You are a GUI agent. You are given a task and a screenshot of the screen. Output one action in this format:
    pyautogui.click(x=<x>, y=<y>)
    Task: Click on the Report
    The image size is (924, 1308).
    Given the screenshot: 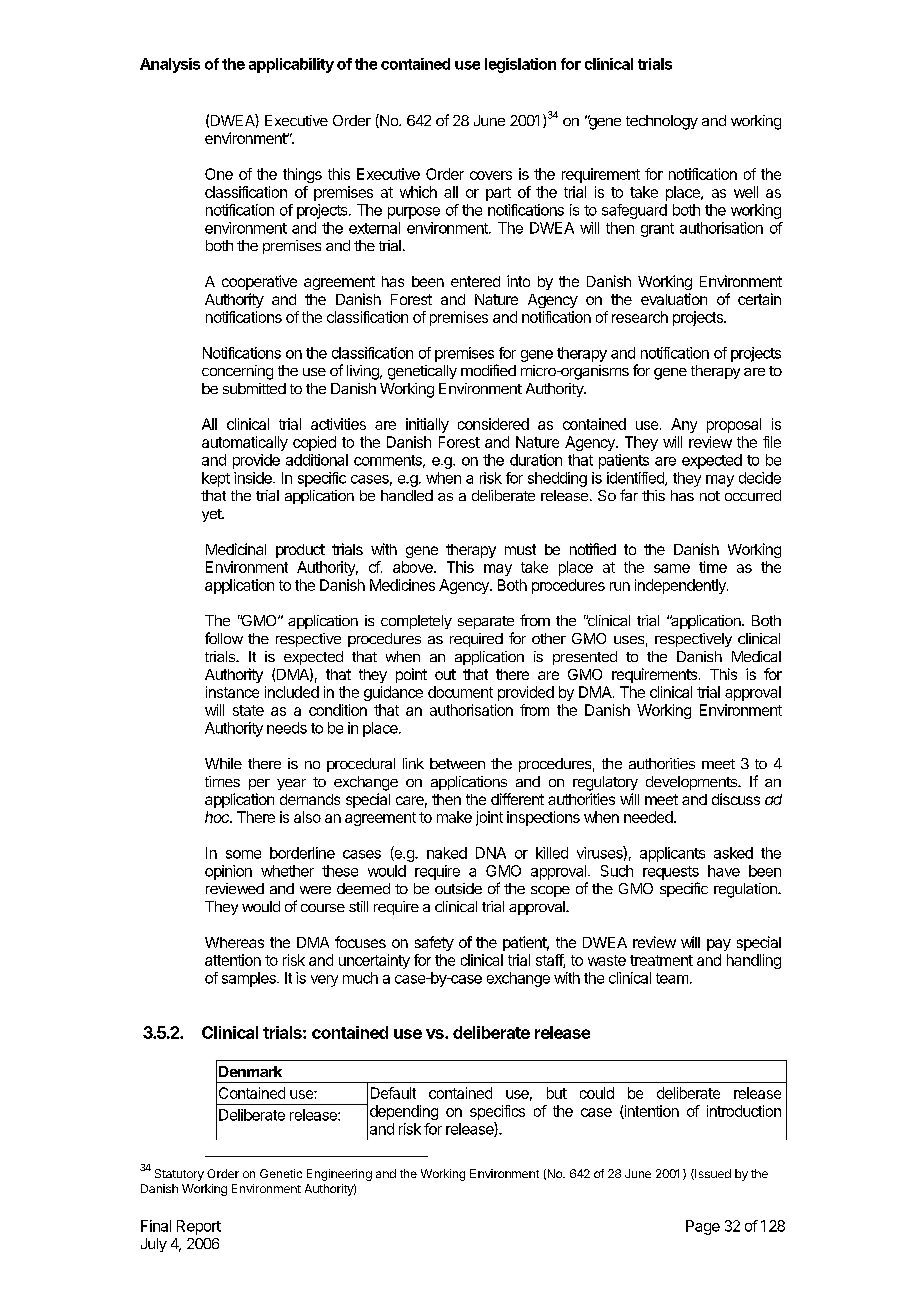 What is the action you would take?
    pyautogui.click(x=199, y=1227)
